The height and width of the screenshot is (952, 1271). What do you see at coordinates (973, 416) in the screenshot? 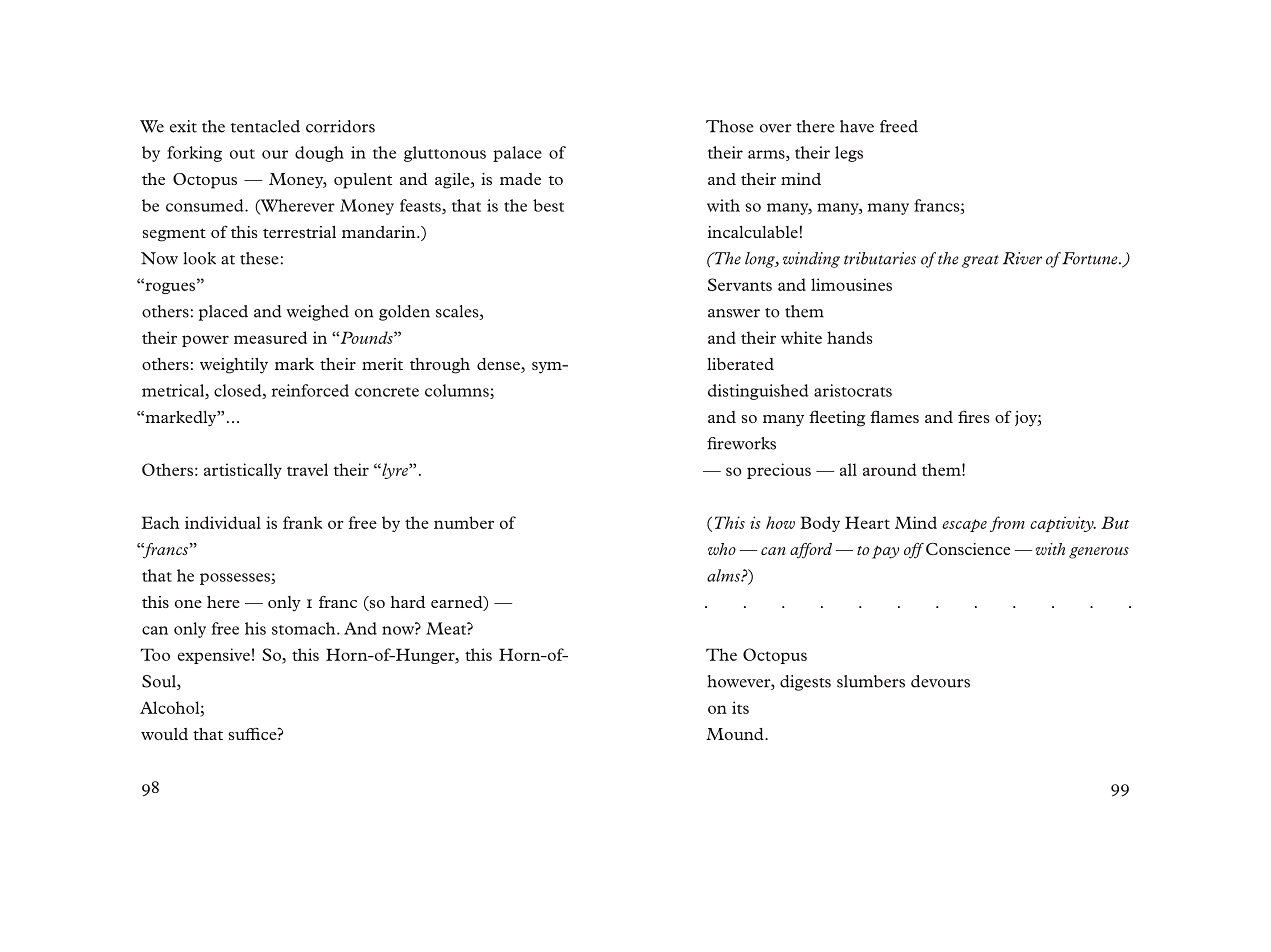
I see `fires` at bounding box center [973, 416].
